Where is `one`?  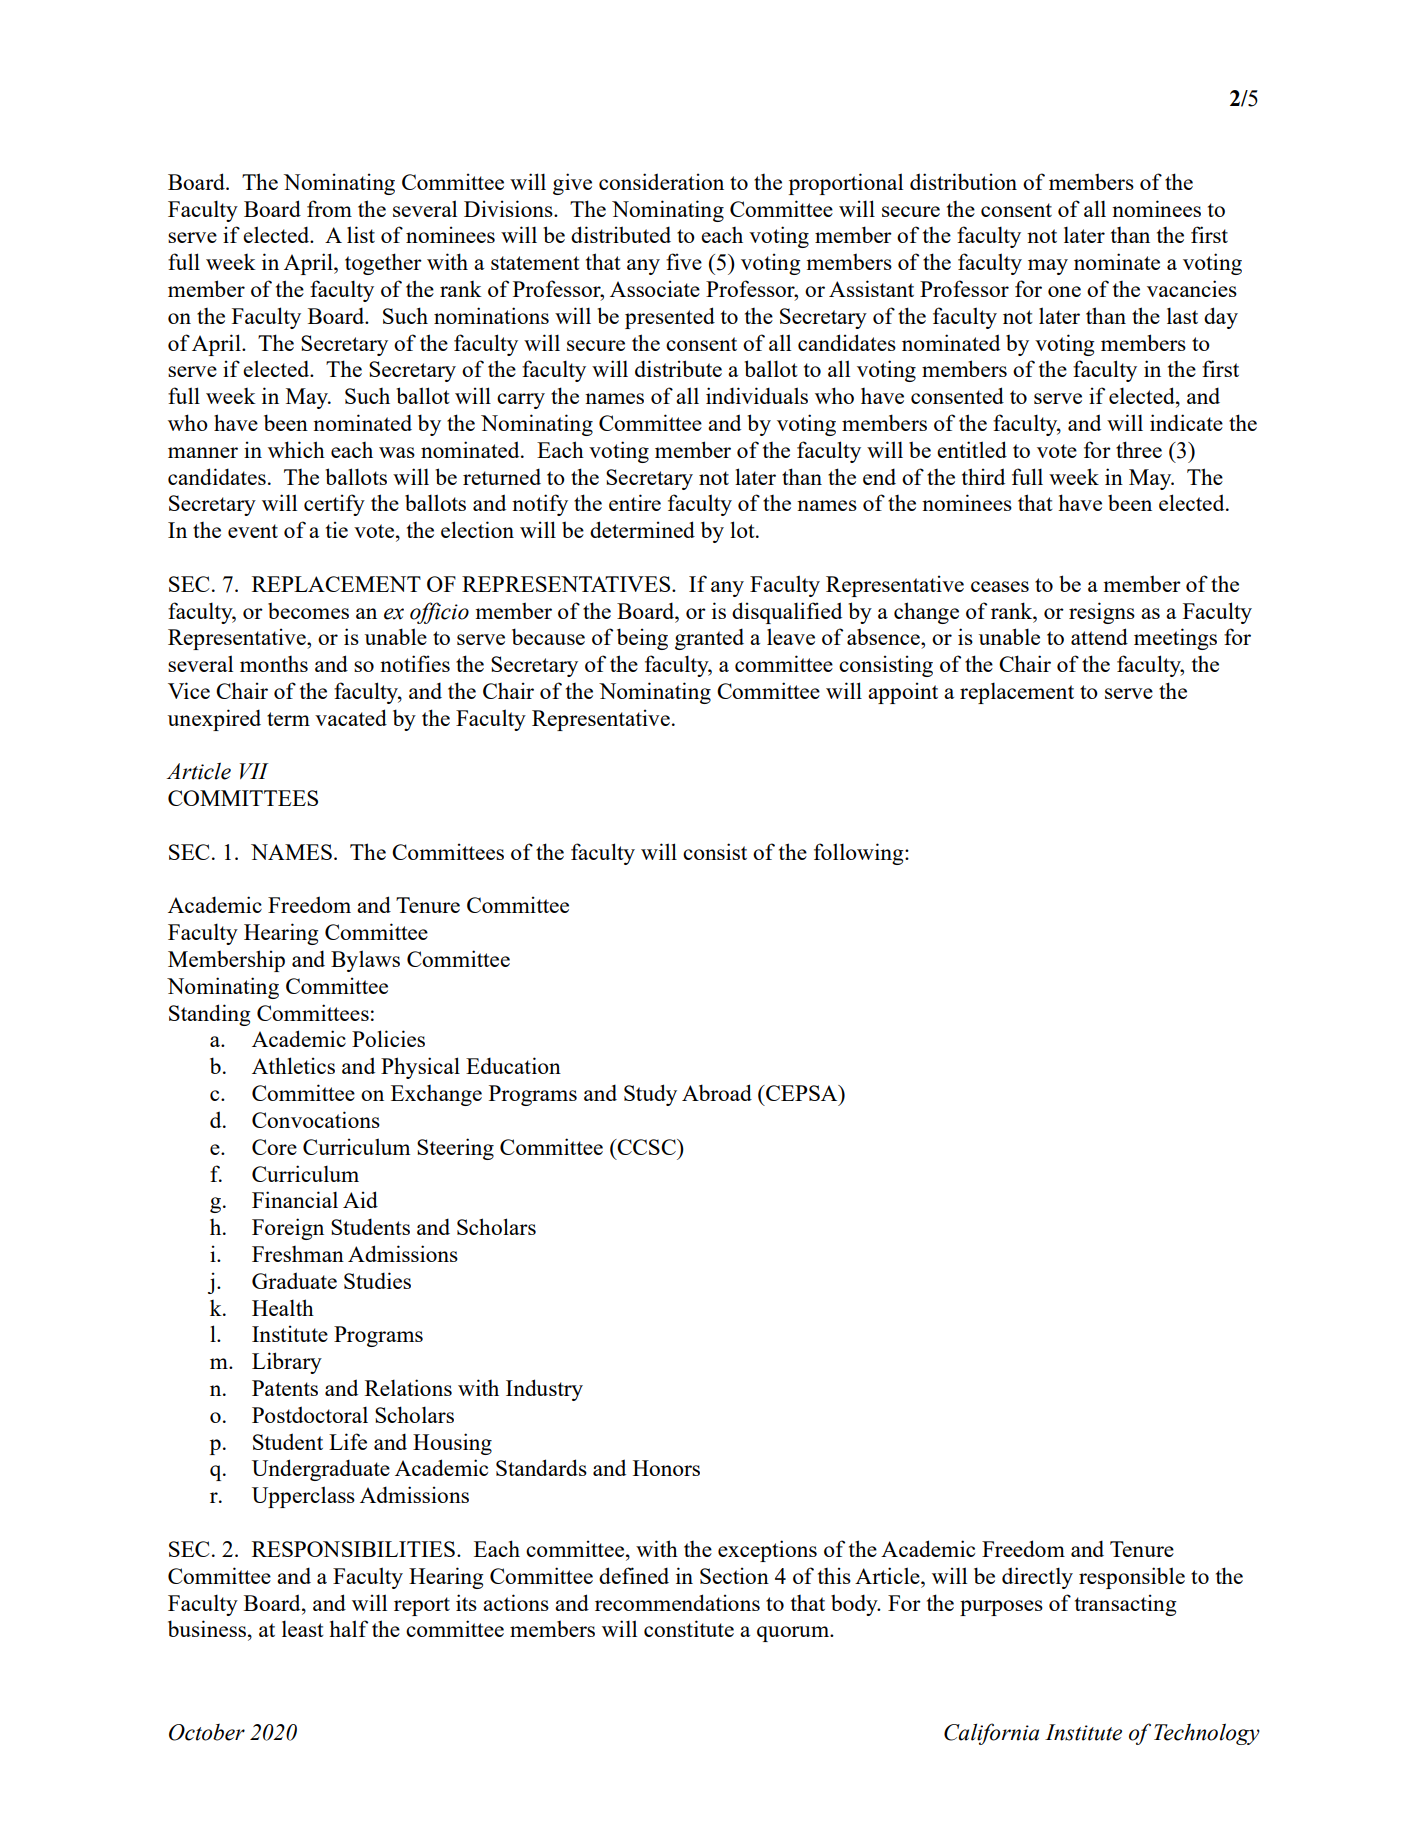
one is located at coordinates (1064, 291).
